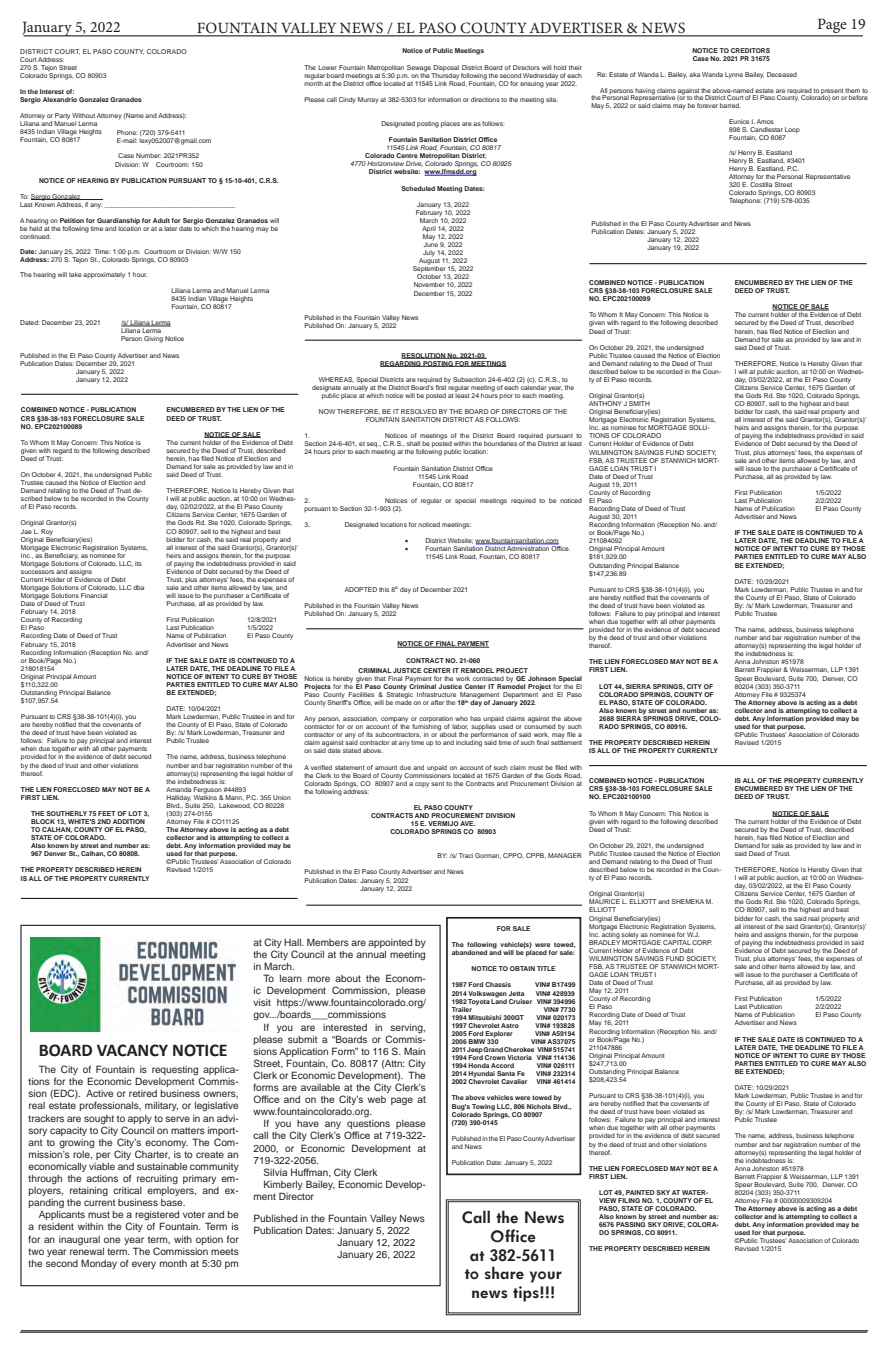 The image size is (887, 1372). What do you see at coordinates (466, 855) in the image?
I see `Traci` at bounding box center [466, 855].
